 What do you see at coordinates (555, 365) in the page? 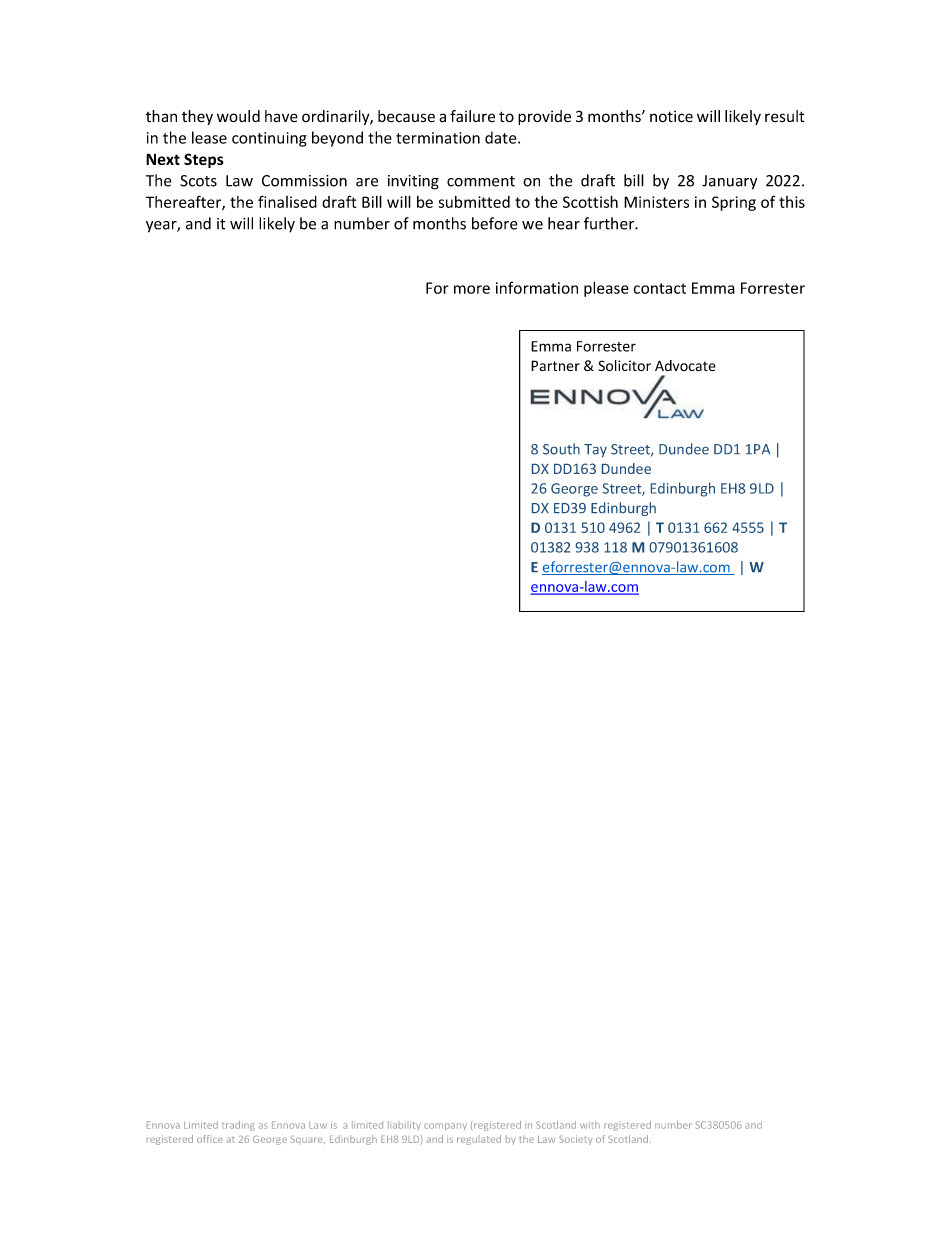
I see `Partner` at bounding box center [555, 365].
